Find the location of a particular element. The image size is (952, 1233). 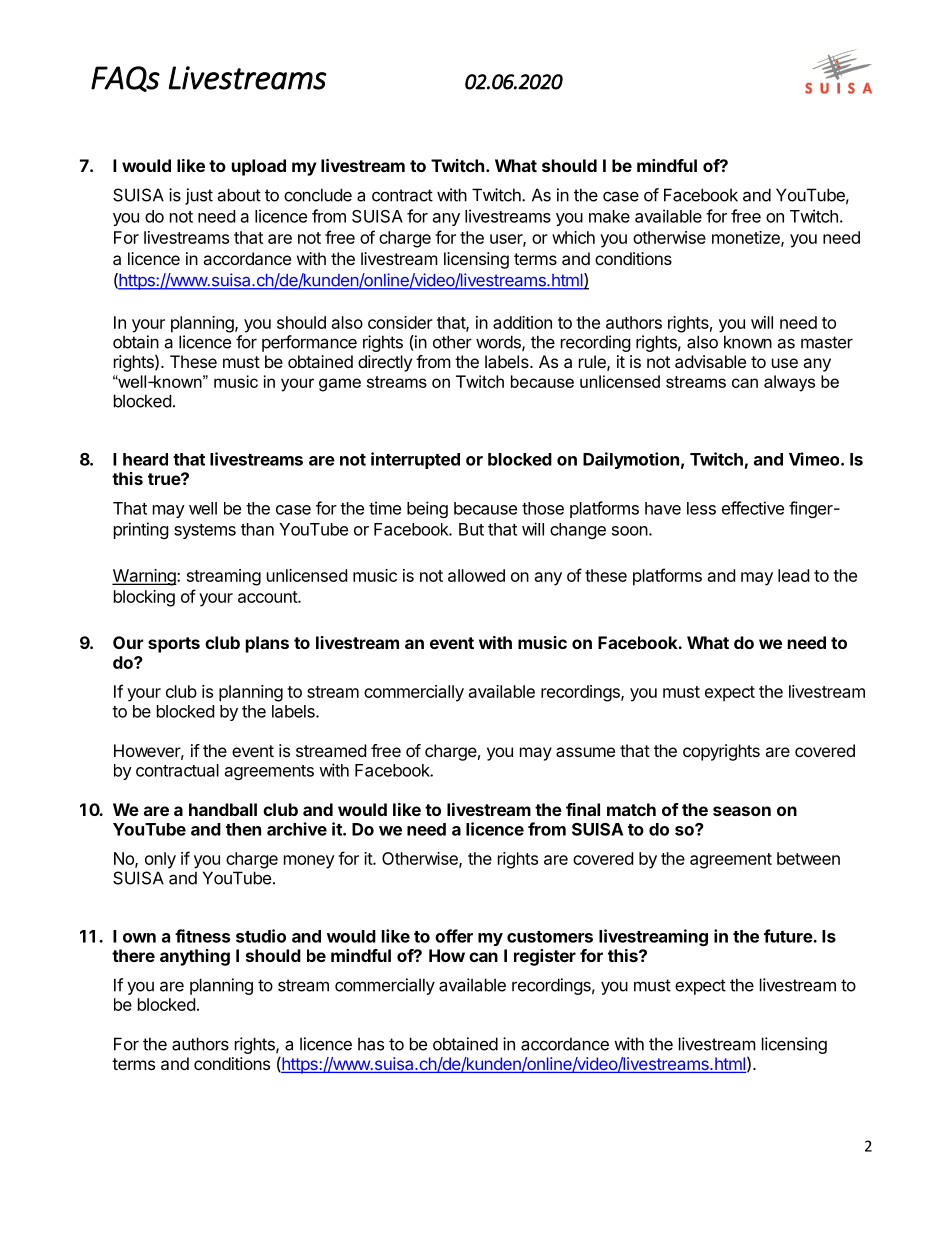

just is located at coordinates (199, 196).
